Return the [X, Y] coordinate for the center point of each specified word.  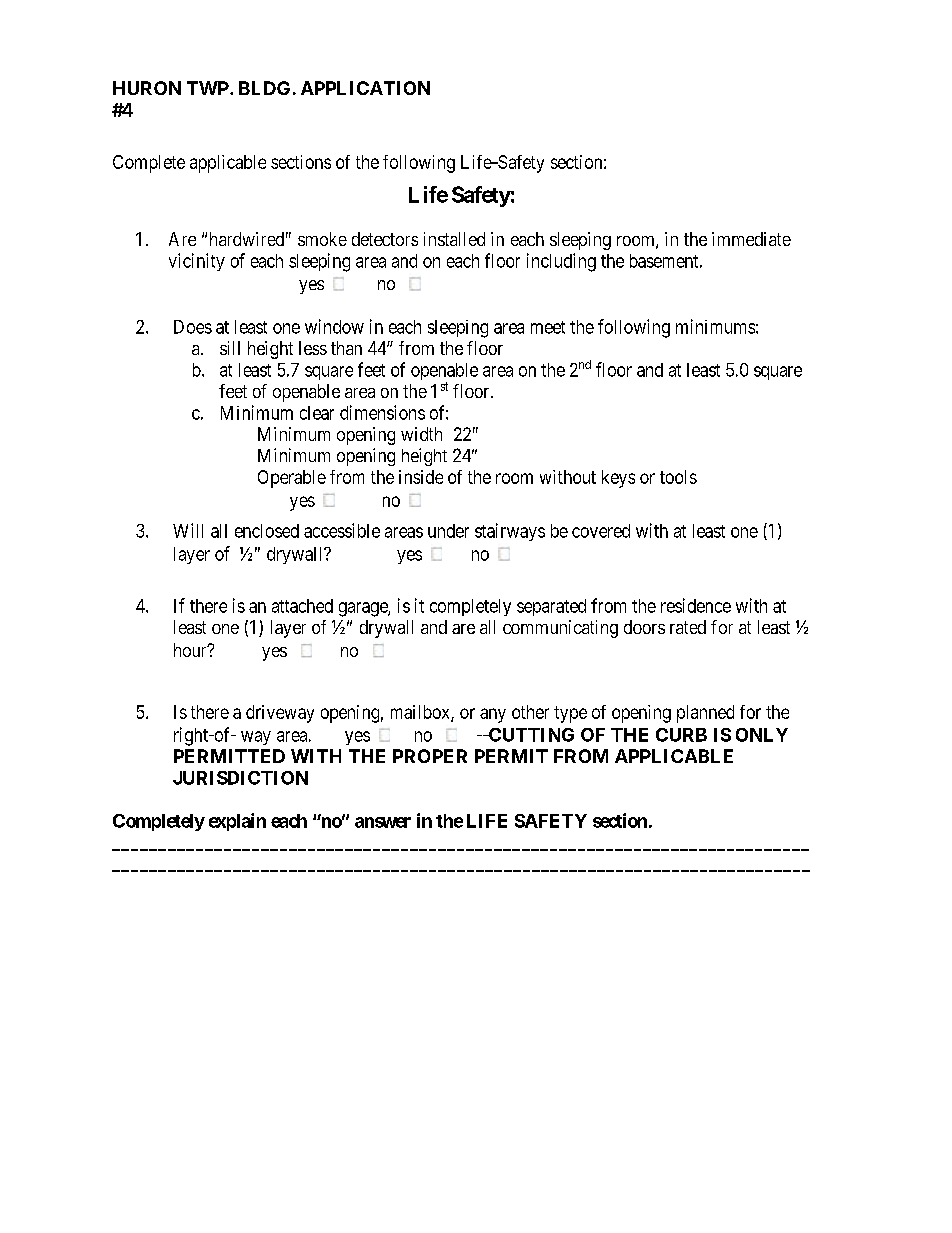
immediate [751, 239]
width [421, 434]
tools [678, 477]
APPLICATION [365, 88]
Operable [292, 479]
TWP [209, 88]
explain [237, 822]
